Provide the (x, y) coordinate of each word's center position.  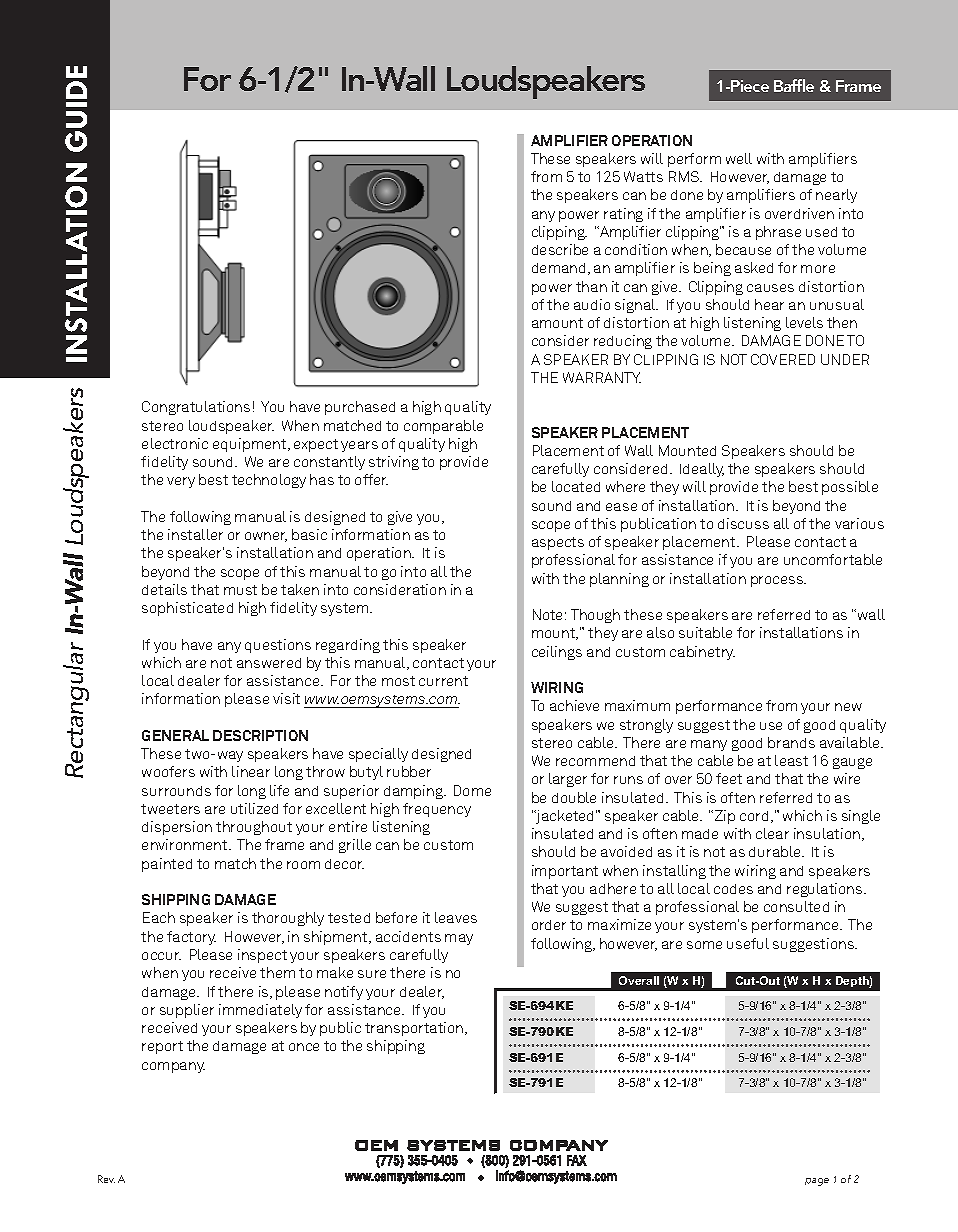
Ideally (702, 470)
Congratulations (196, 408)
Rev (106, 1179)
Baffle (794, 85)
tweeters (170, 809)
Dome (472, 790)
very (181, 482)
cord (754, 816)
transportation (415, 1029)
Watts (643, 176)
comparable (443, 427)
